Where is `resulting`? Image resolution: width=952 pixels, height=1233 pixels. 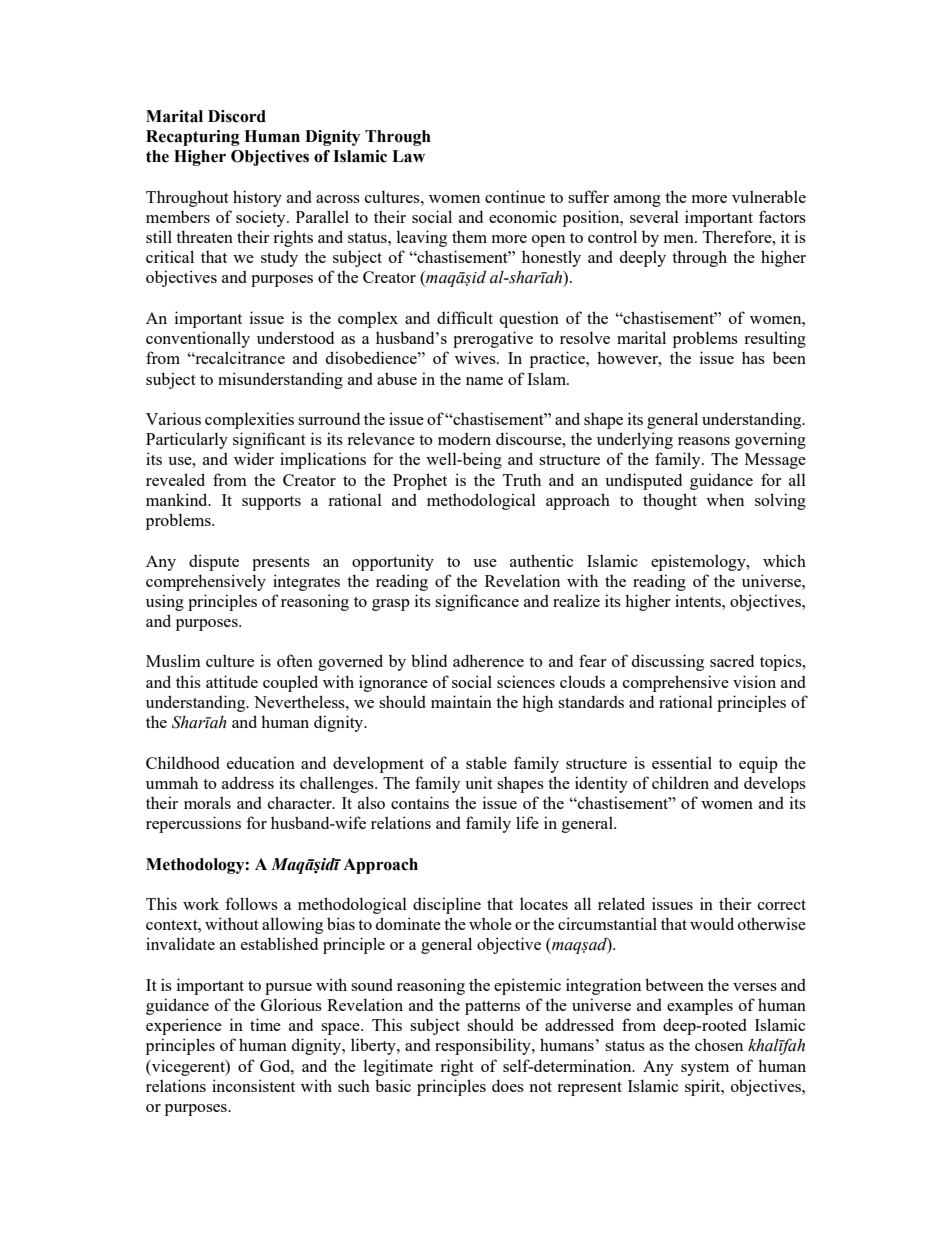
resulting is located at coordinates (775, 339).
